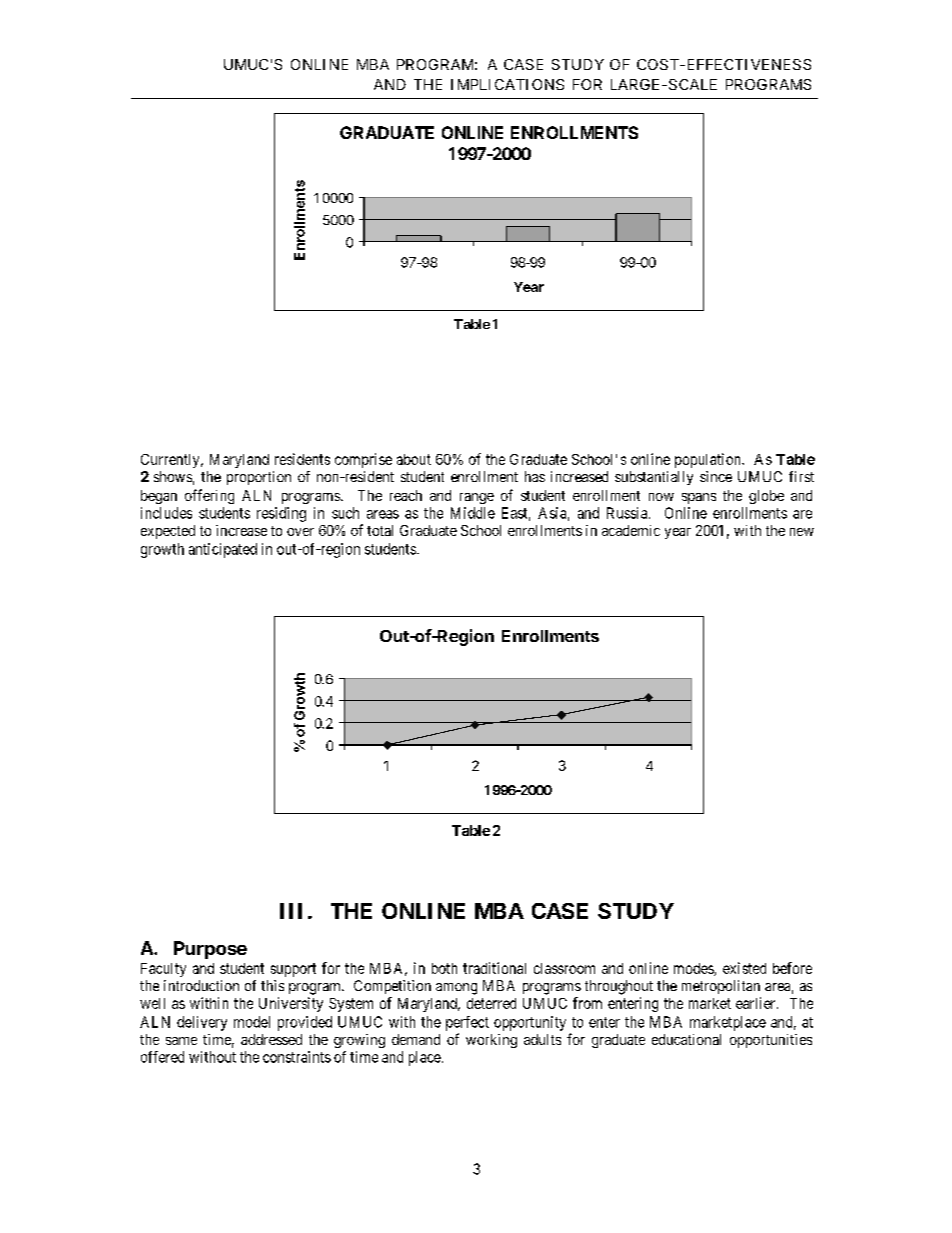 This document has width=952, height=1233. I want to click on anticipated, so click(223, 550).
